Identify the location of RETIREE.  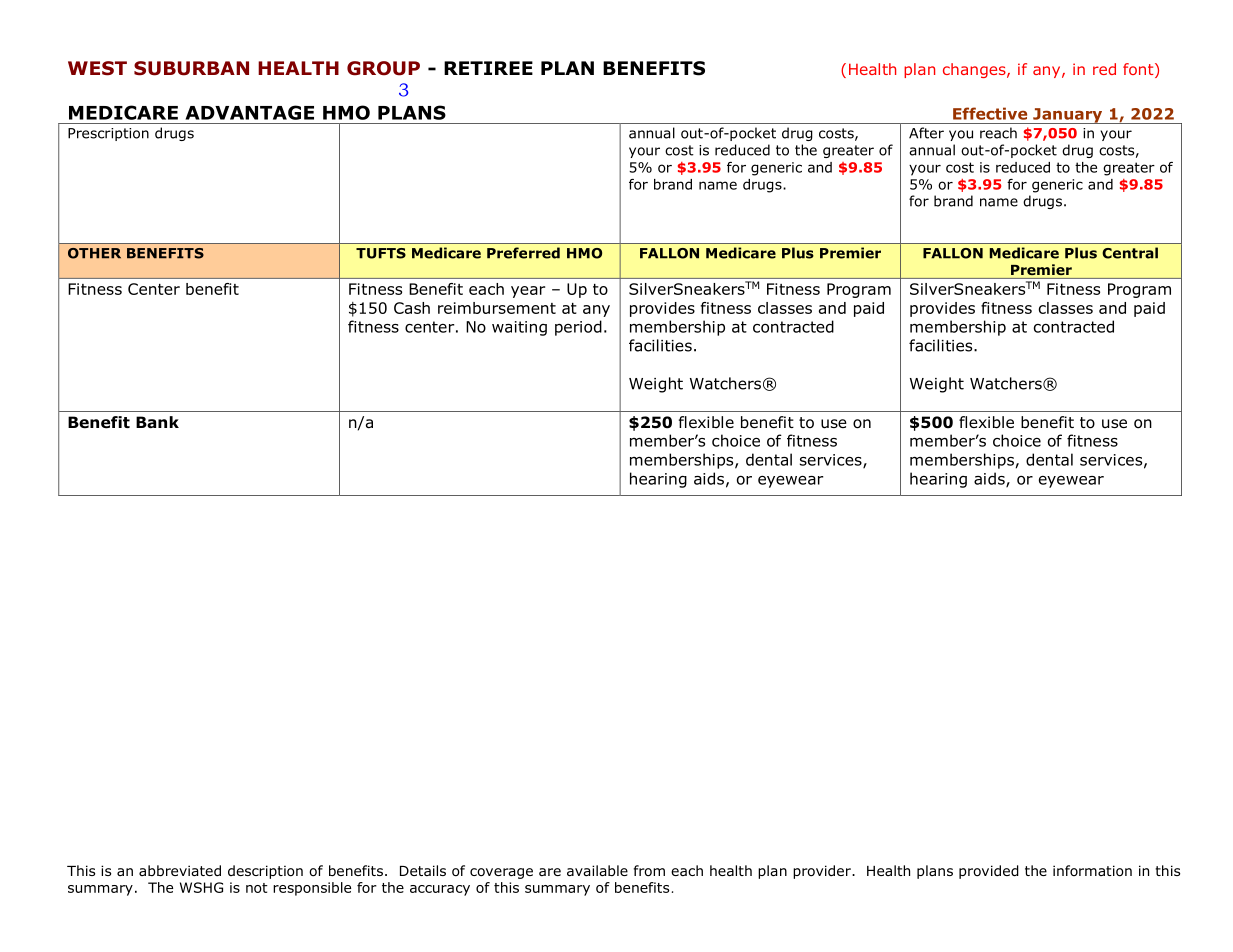
(488, 68).
